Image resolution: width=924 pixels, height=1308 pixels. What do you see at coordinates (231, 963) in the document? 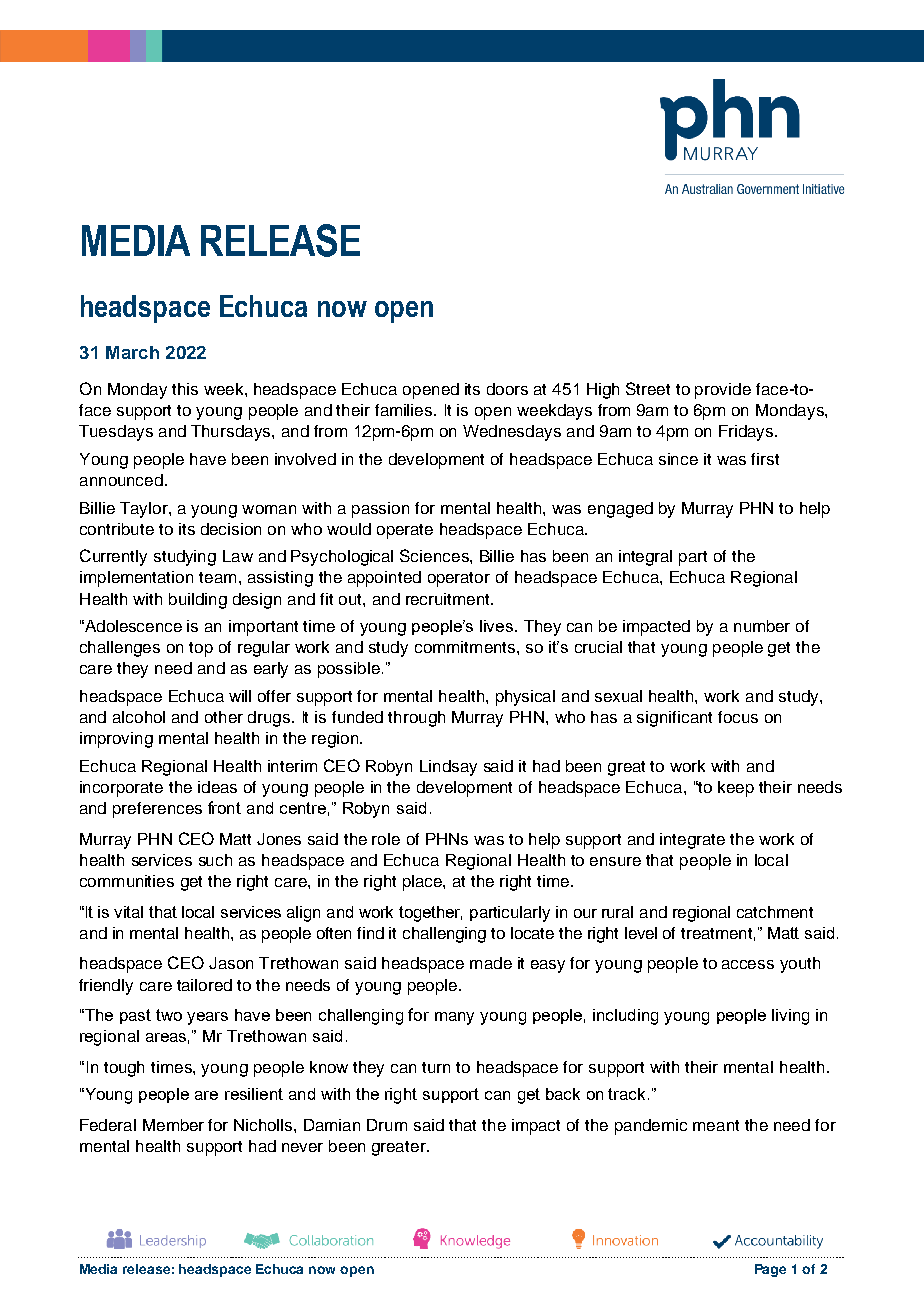
I see `Jason` at bounding box center [231, 963].
